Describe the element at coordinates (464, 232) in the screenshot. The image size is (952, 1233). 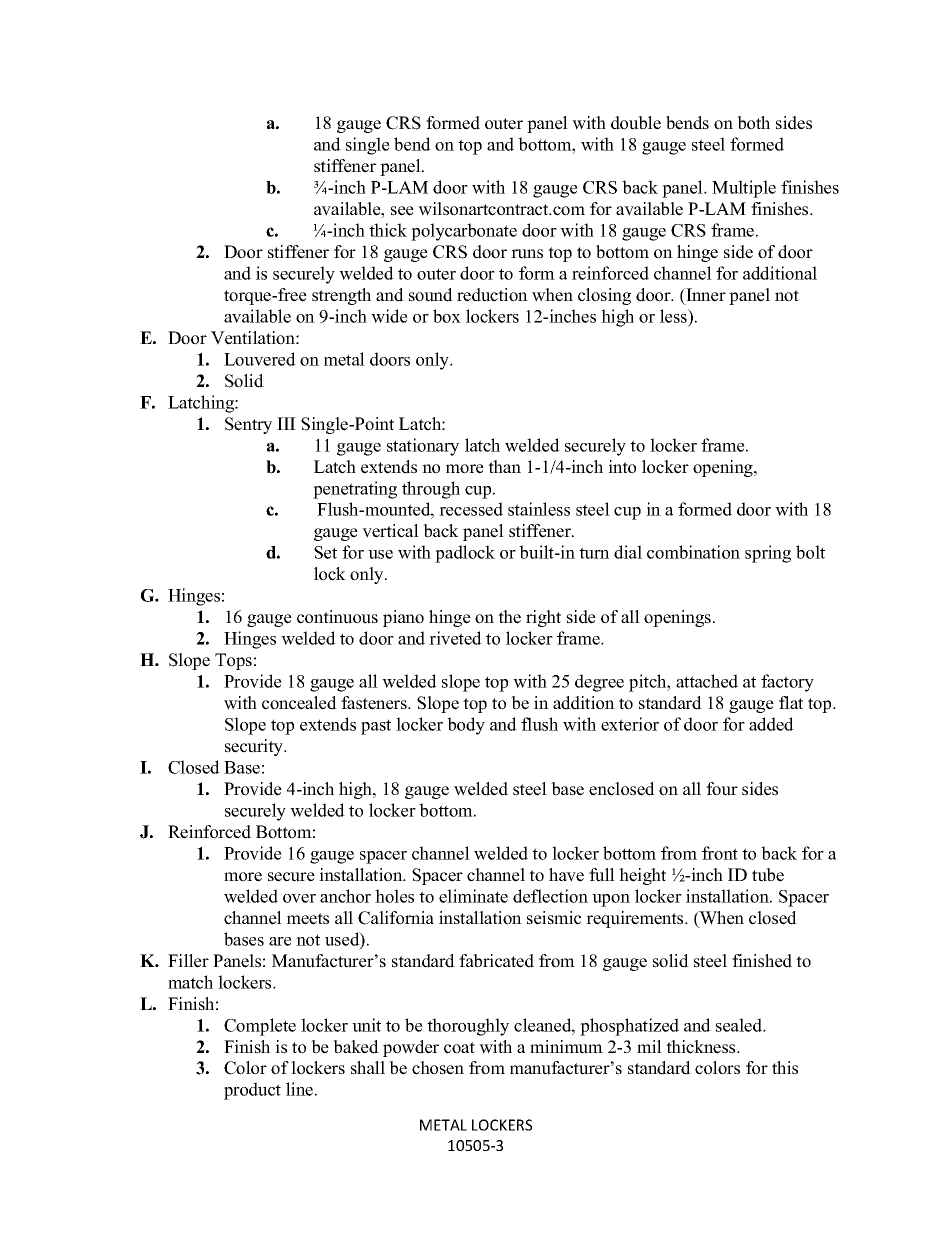
I see `polycarbonate` at that location.
